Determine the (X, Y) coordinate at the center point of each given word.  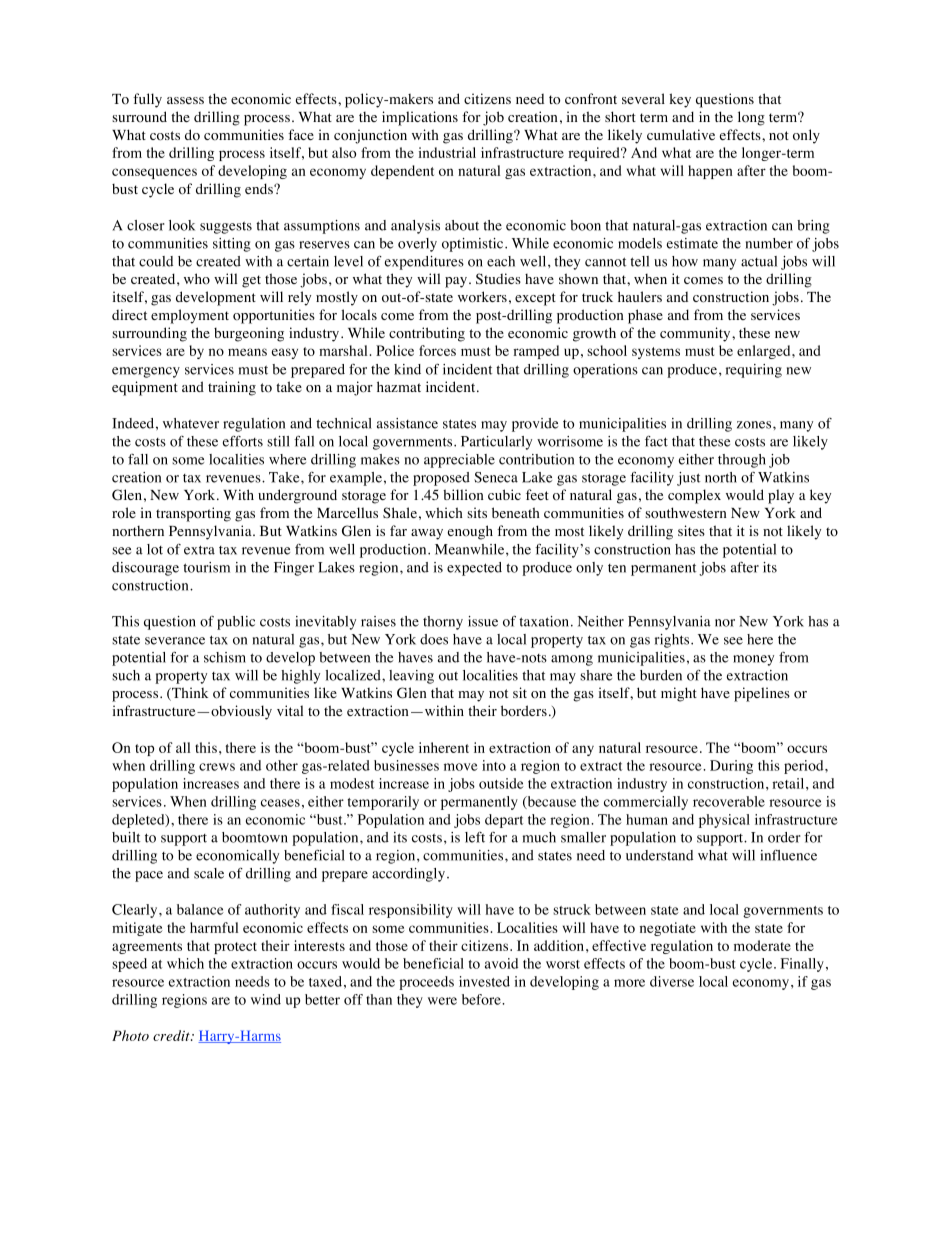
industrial (447, 152)
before (482, 999)
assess (185, 100)
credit (172, 1035)
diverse (672, 981)
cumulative (681, 134)
